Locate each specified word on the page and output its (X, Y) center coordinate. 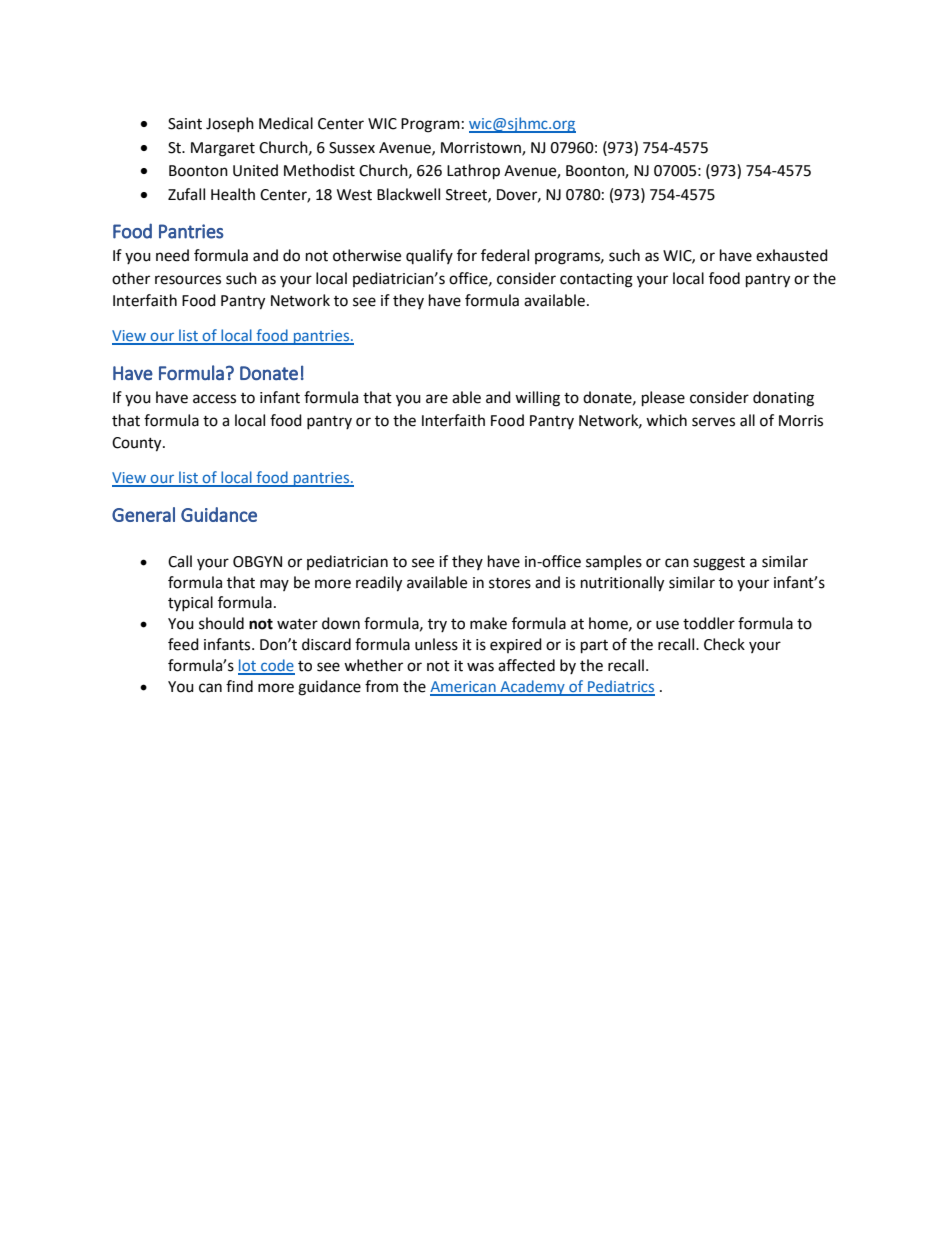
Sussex (352, 148)
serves (713, 422)
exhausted (792, 255)
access (214, 399)
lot (248, 666)
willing (537, 399)
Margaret (223, 149)
